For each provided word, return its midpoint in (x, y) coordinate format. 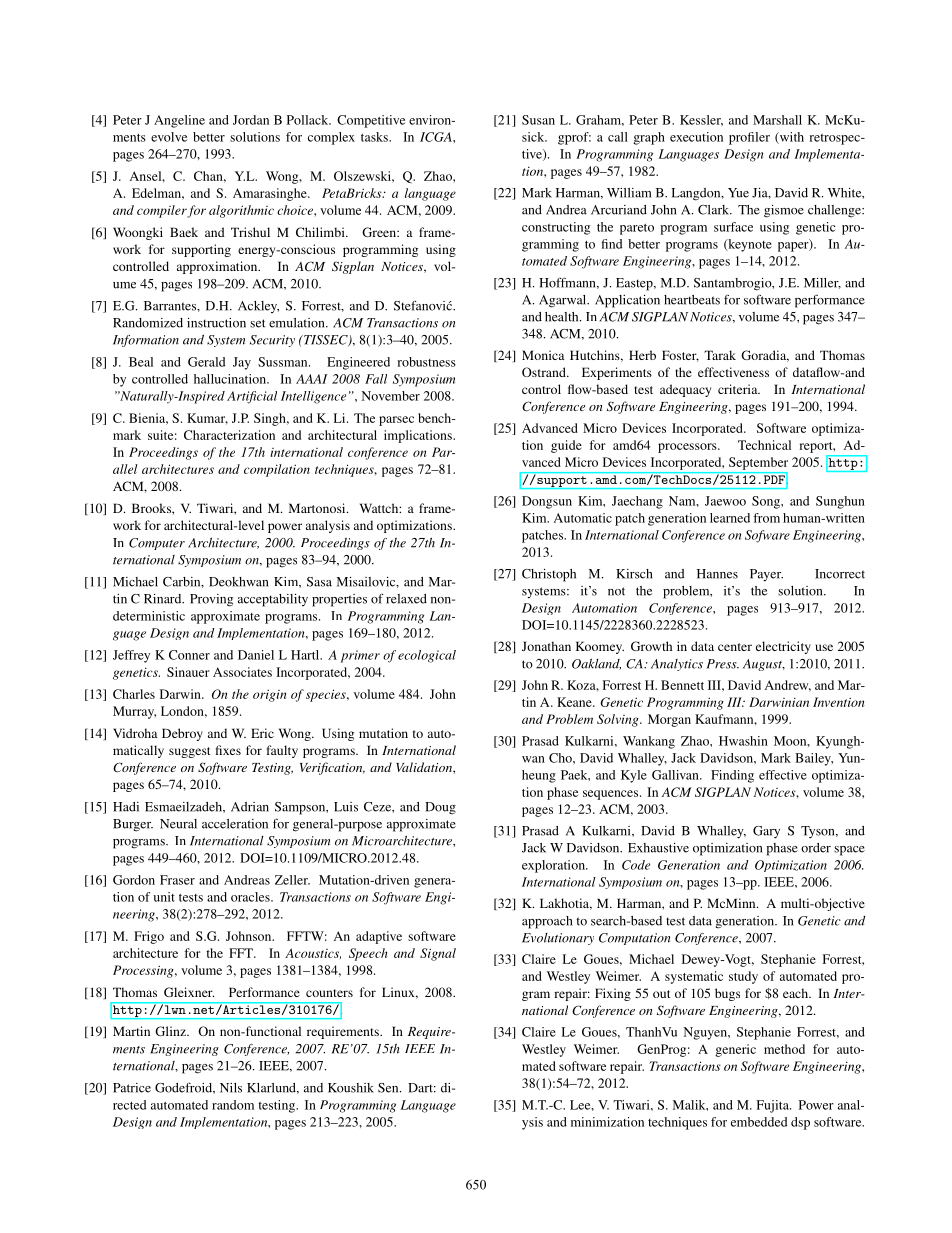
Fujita (774, 1106)
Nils (231, 1088)
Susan (538, 120)
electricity (783, 647)
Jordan (251, 120)
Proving (211, 600)
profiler (749, 138)
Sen (389, 1088)
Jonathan (546, 646)
